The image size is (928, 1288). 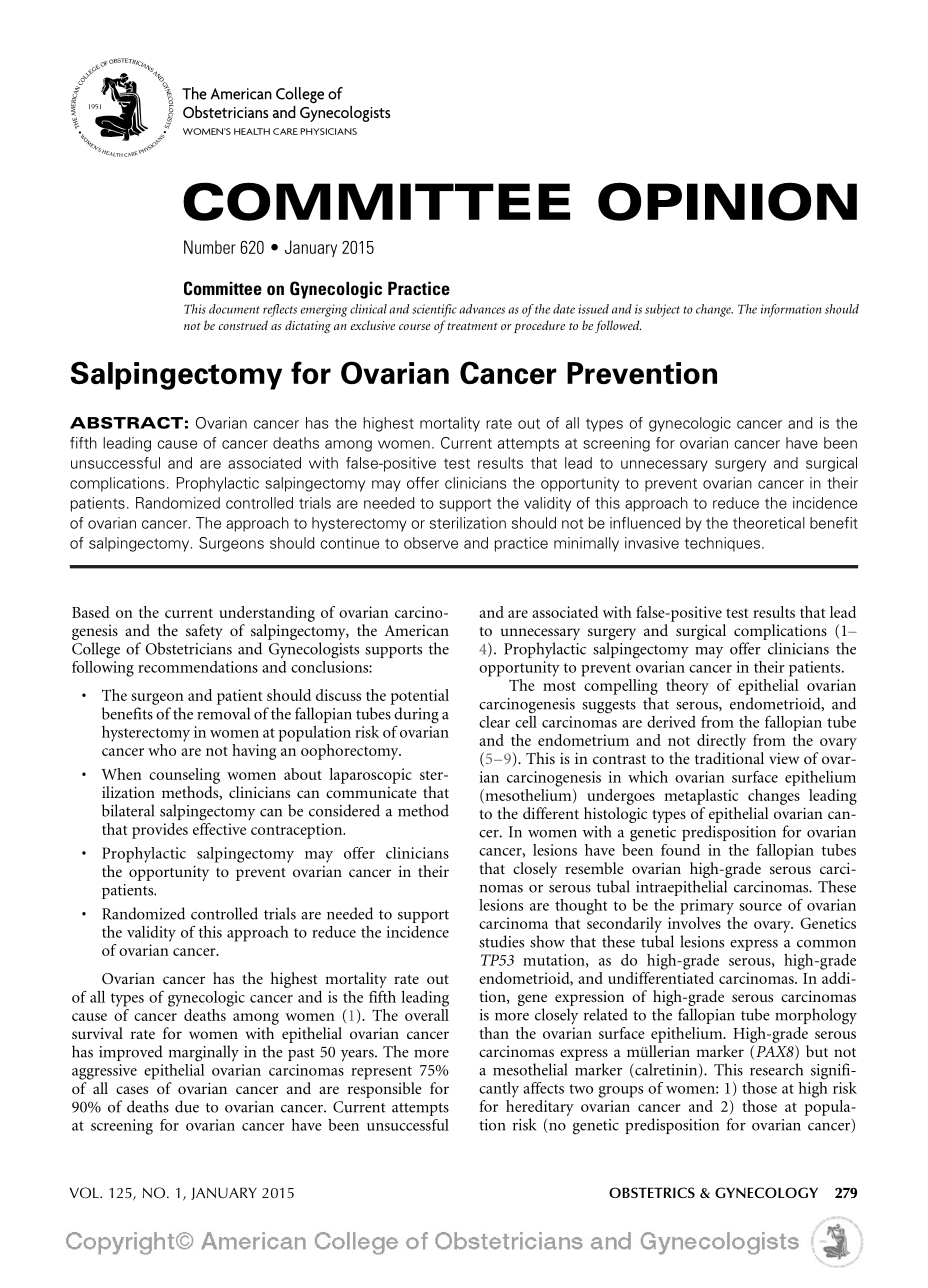 I want to click on theory, so click(x=687, y=687).
